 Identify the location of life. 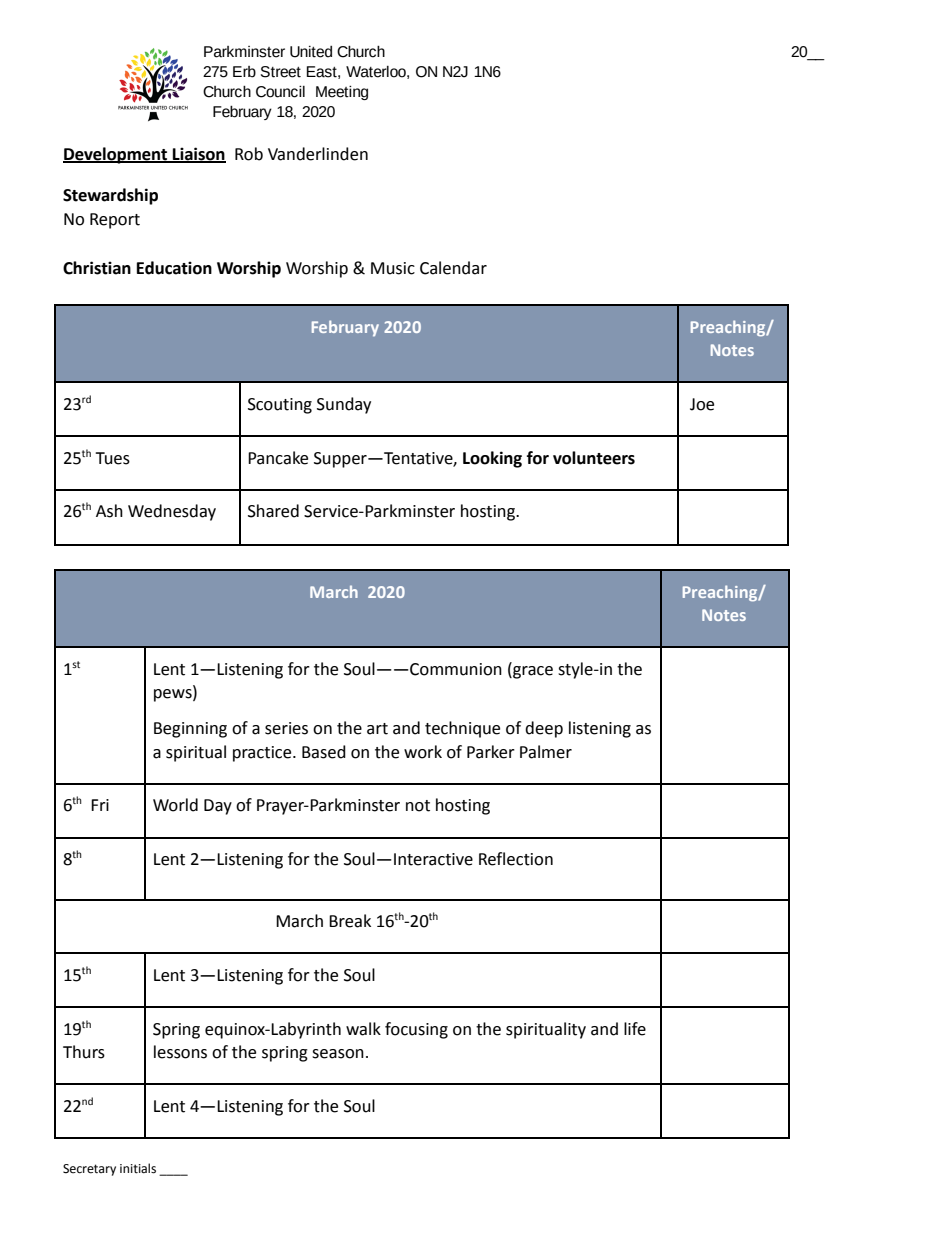
(635, 1029).
